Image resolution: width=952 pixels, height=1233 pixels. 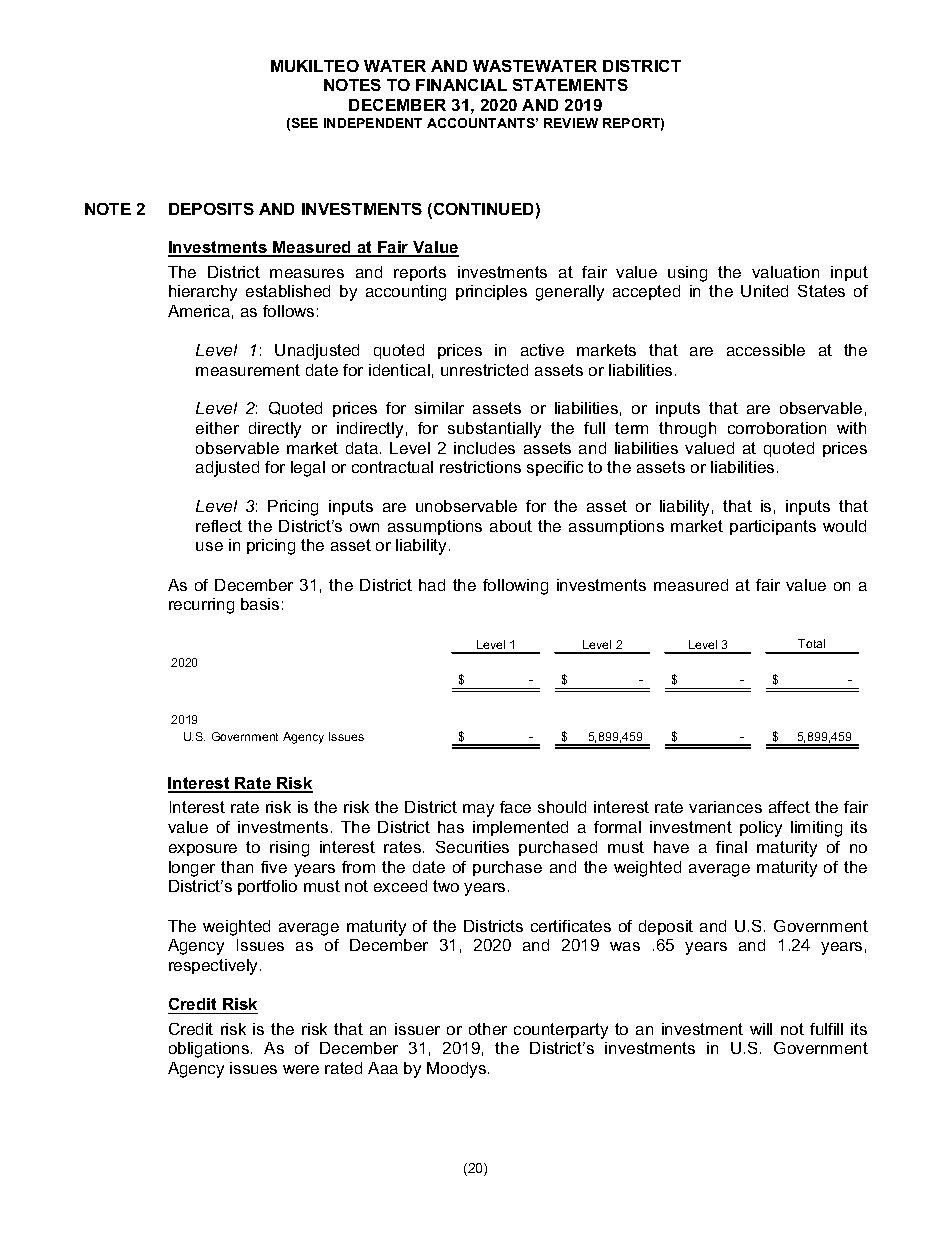 What do you see at coordinates (515, 807) in the screenshot?
I see `face` at bounding box center [515, 807].
